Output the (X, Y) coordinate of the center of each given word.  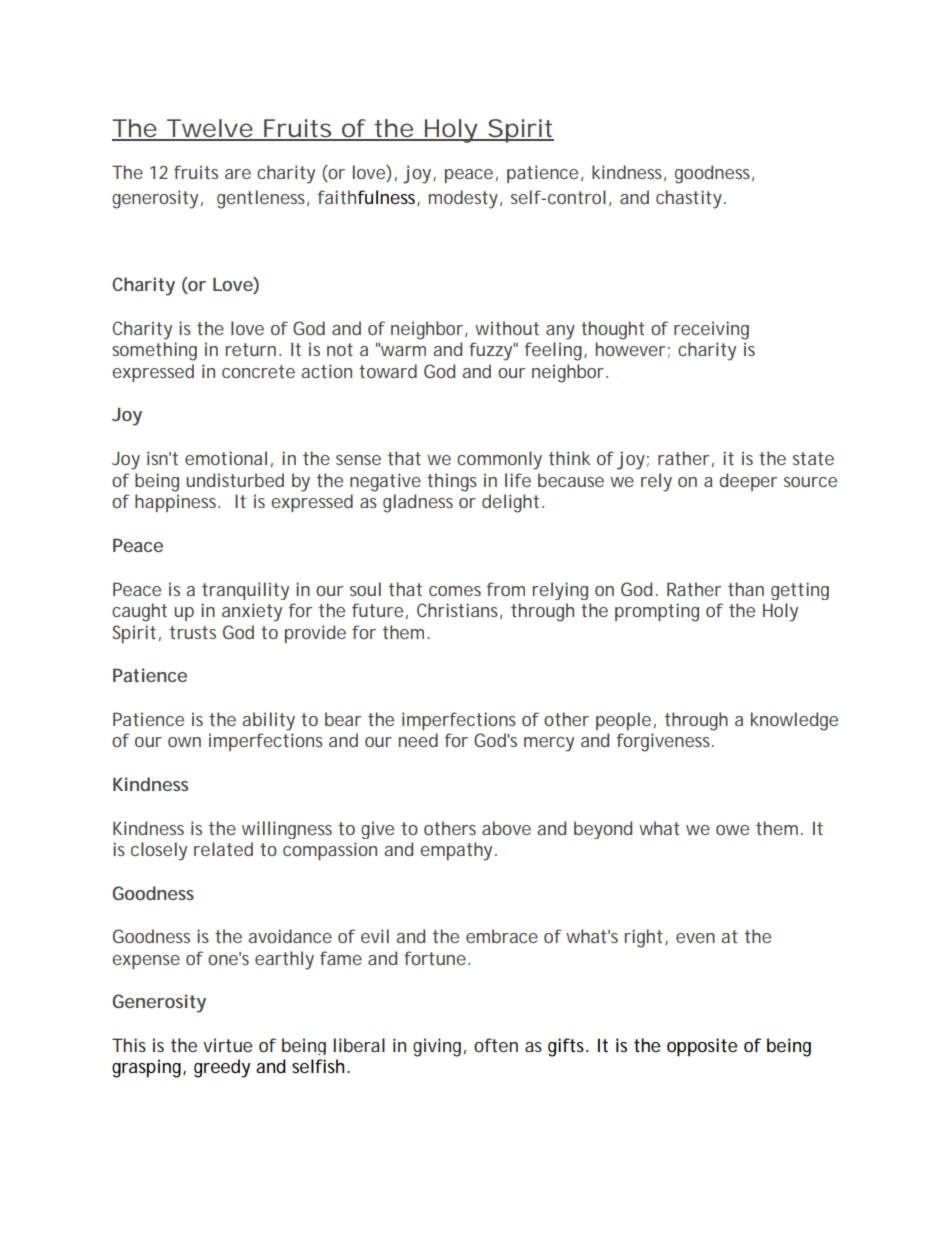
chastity (689, 199)
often (496, 1045)
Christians (457, 610)
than (746, 589)
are (238, 174)
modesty (463, 199)
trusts (193, 632)
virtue (227, 1045)
